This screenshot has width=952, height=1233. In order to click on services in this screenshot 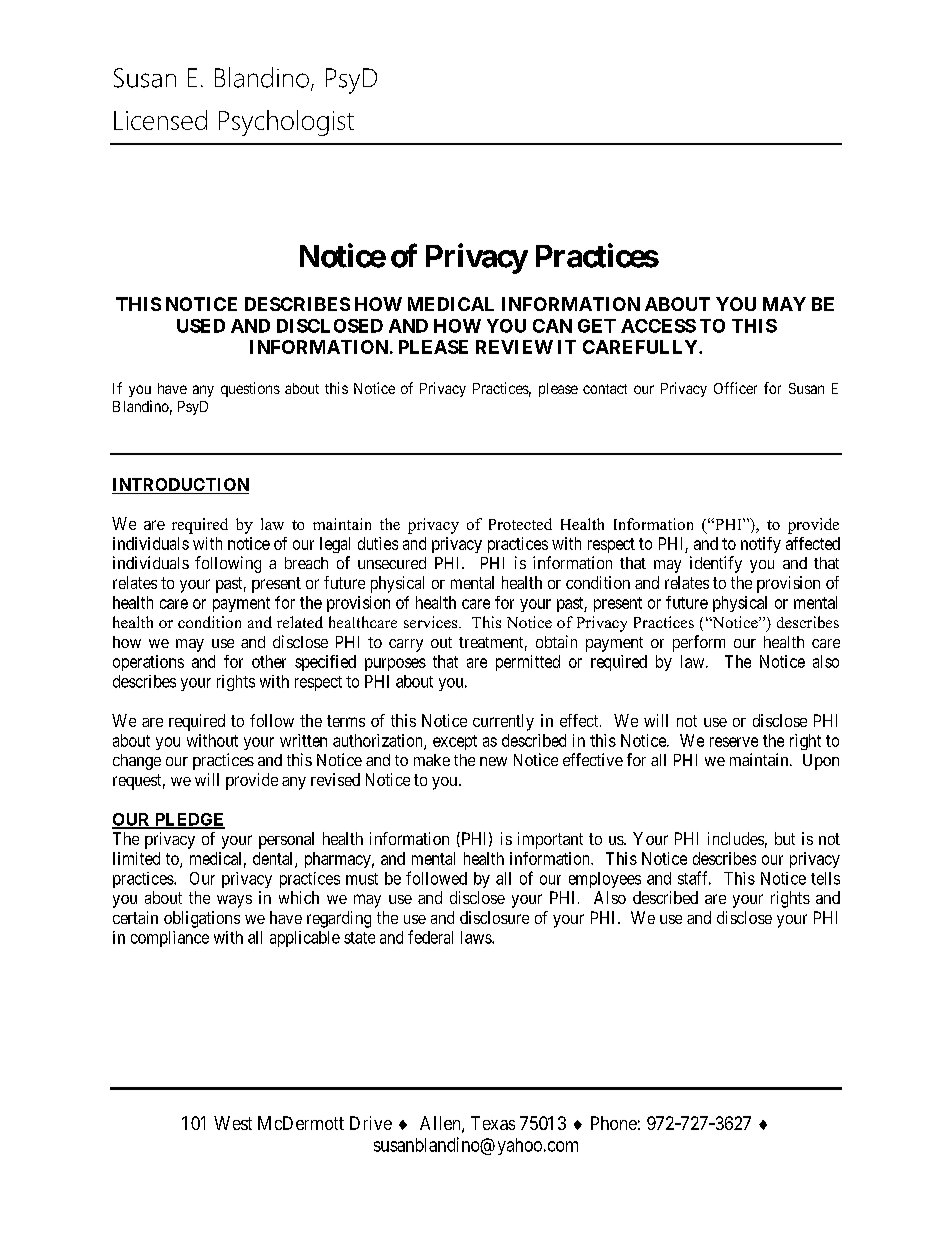, I will do `click(432, 622)`.
